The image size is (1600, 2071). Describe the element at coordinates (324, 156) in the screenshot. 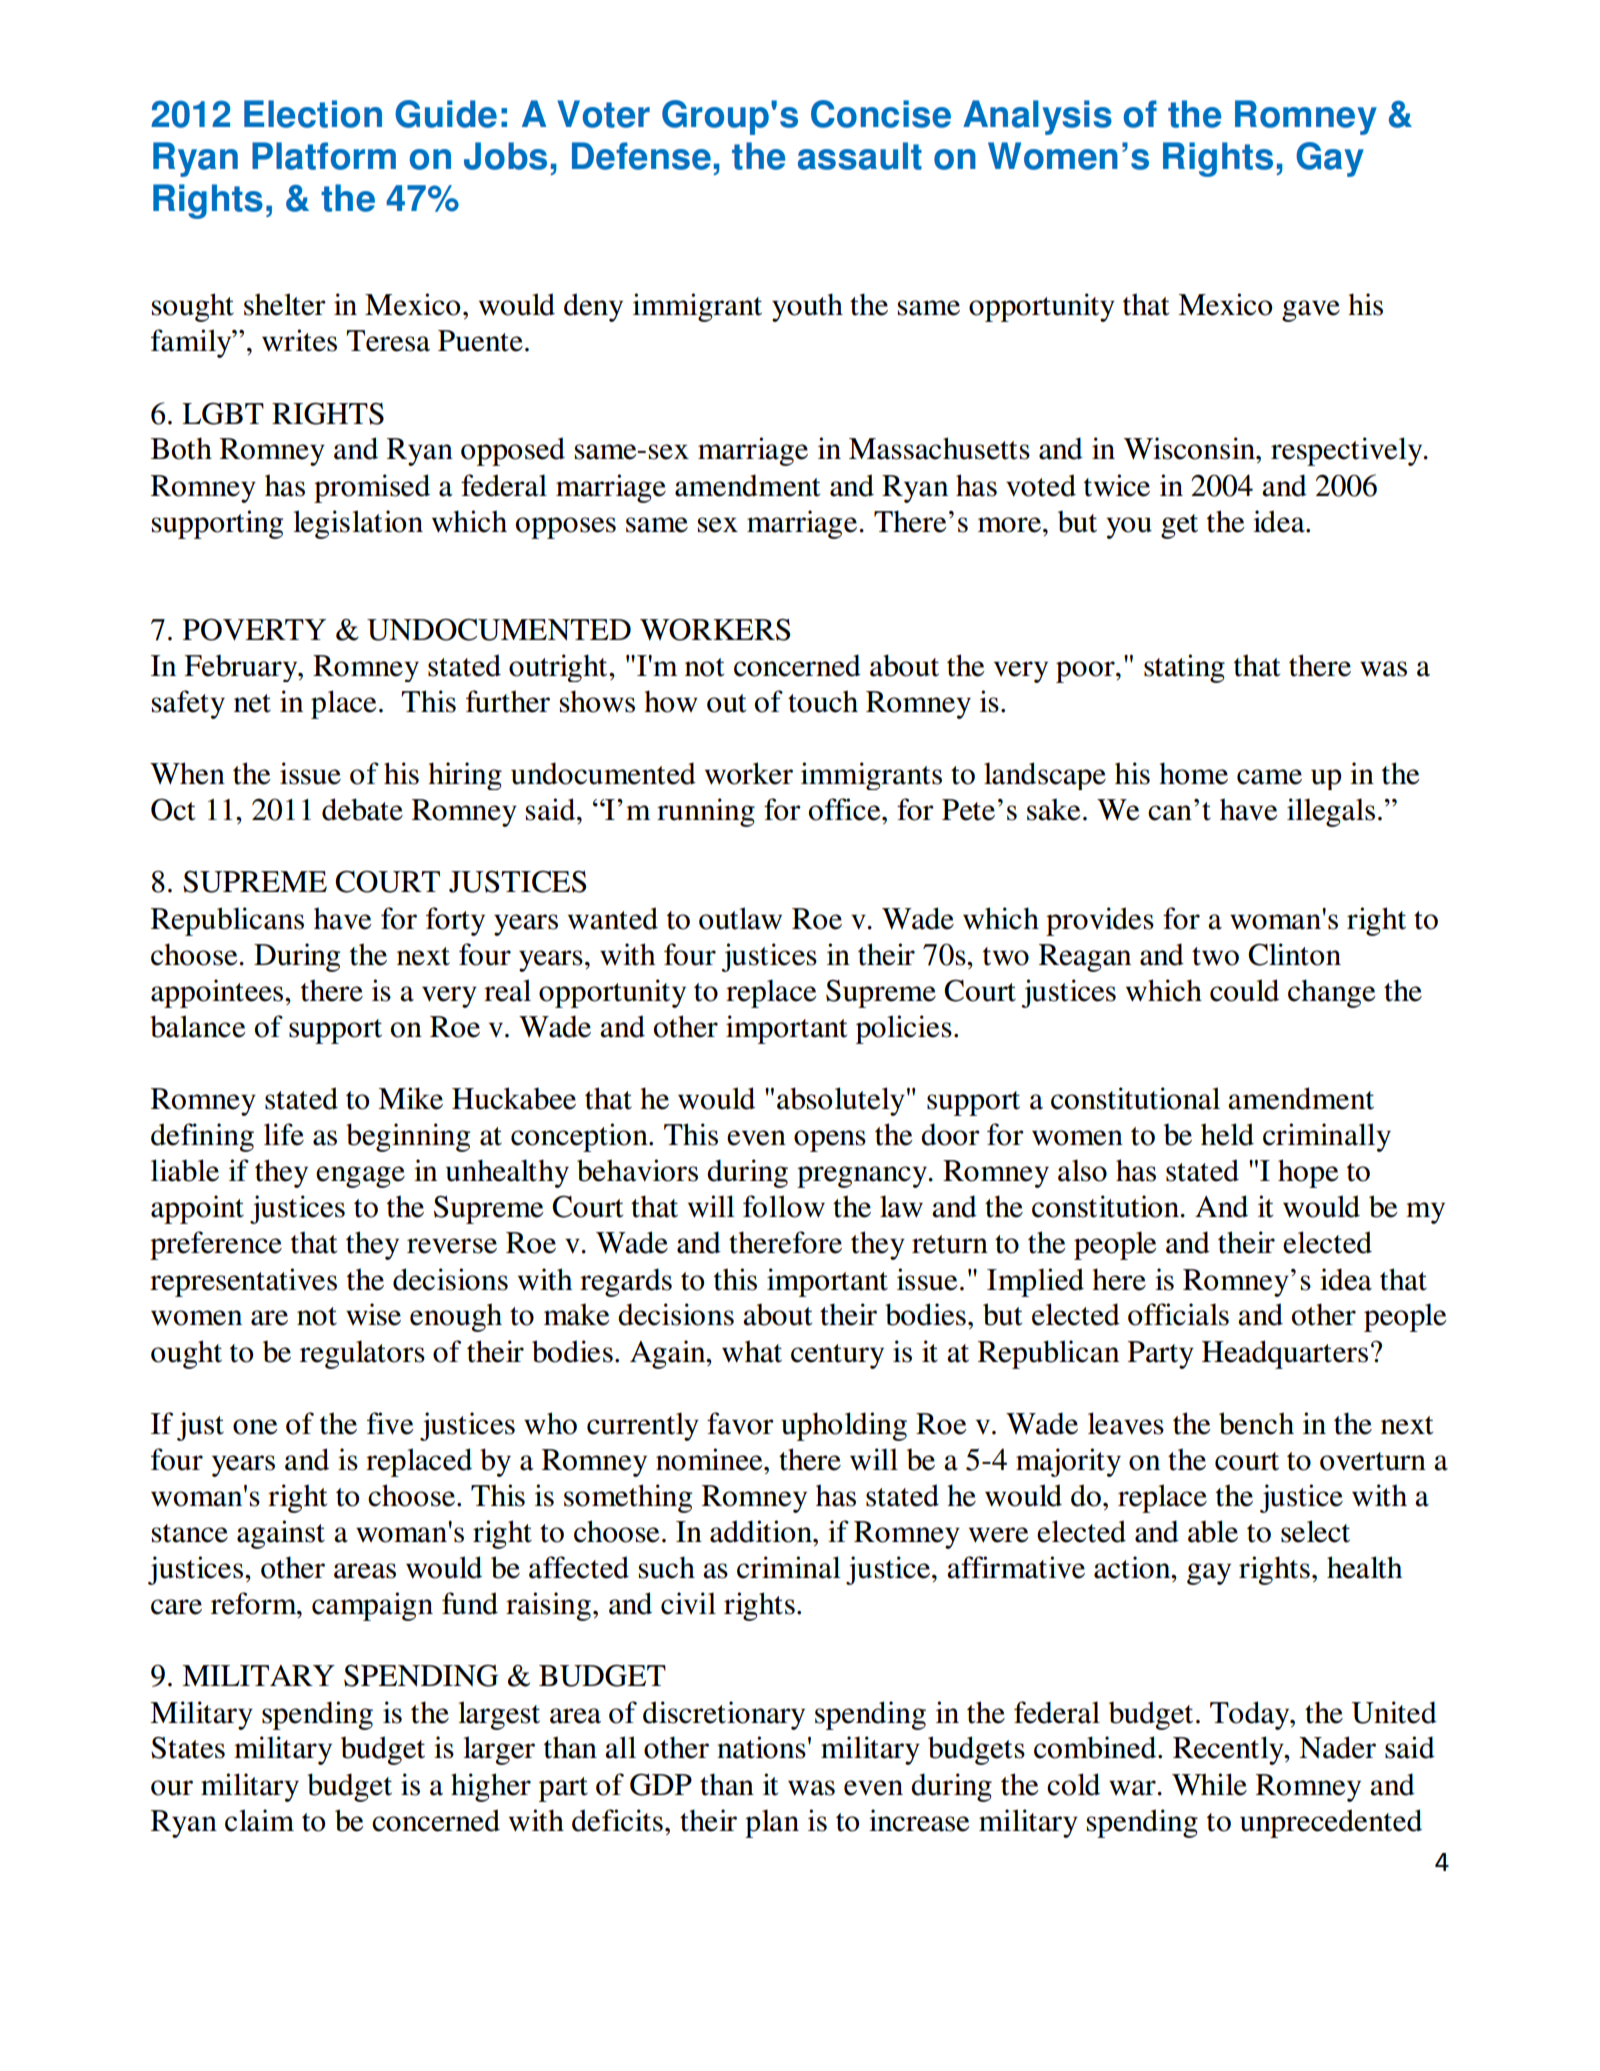

I see `Platform` at that location.
